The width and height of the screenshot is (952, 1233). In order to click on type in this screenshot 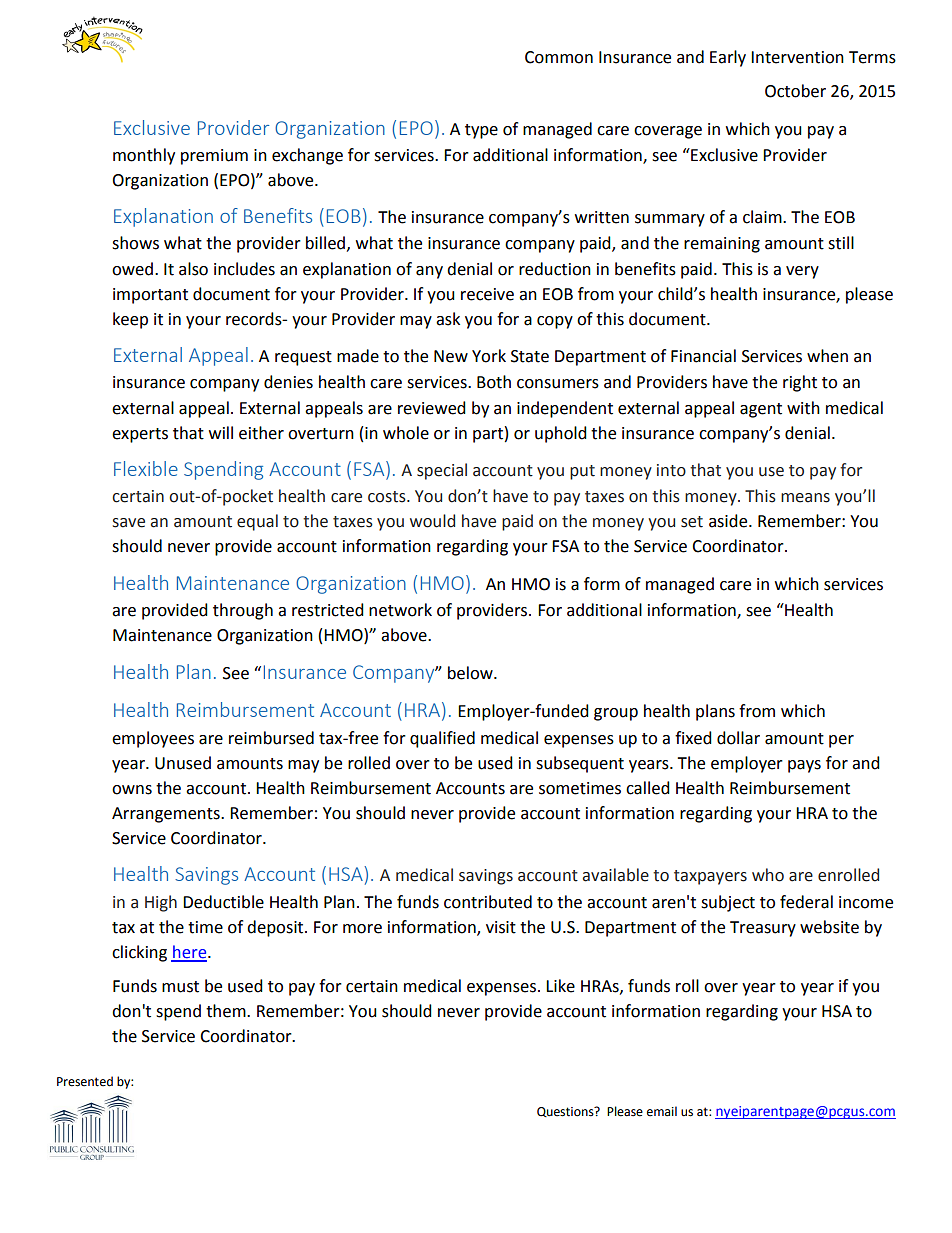, I will do `click(481, 131)`.
